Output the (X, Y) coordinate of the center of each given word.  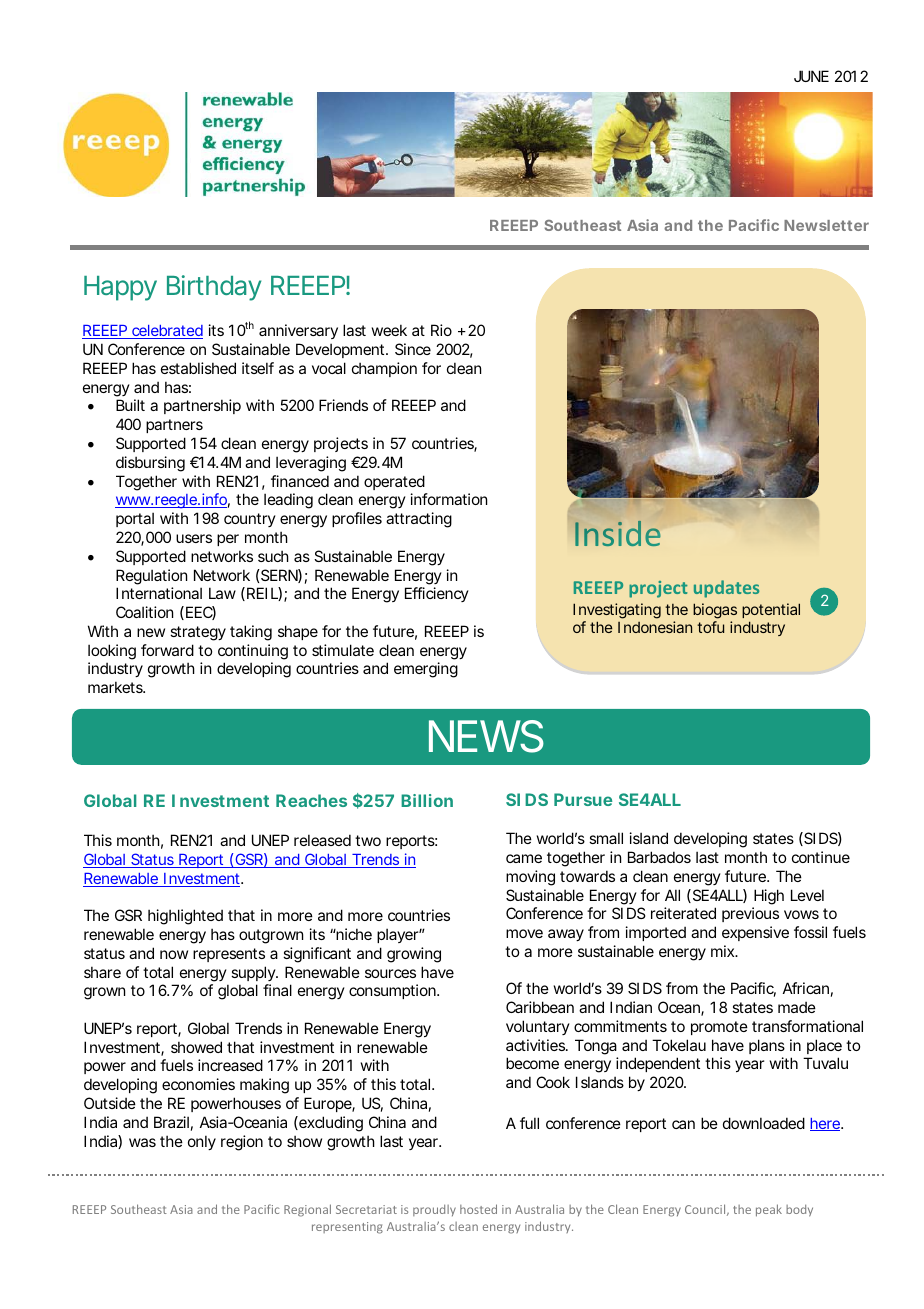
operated (394, 482)
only (202, 1142)
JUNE (811, 76)
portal (135, 519)
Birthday (214, 288)
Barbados (659, 857)
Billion (427, 800)
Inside (617, 533)
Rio (441, 330)
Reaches (311, 800)
